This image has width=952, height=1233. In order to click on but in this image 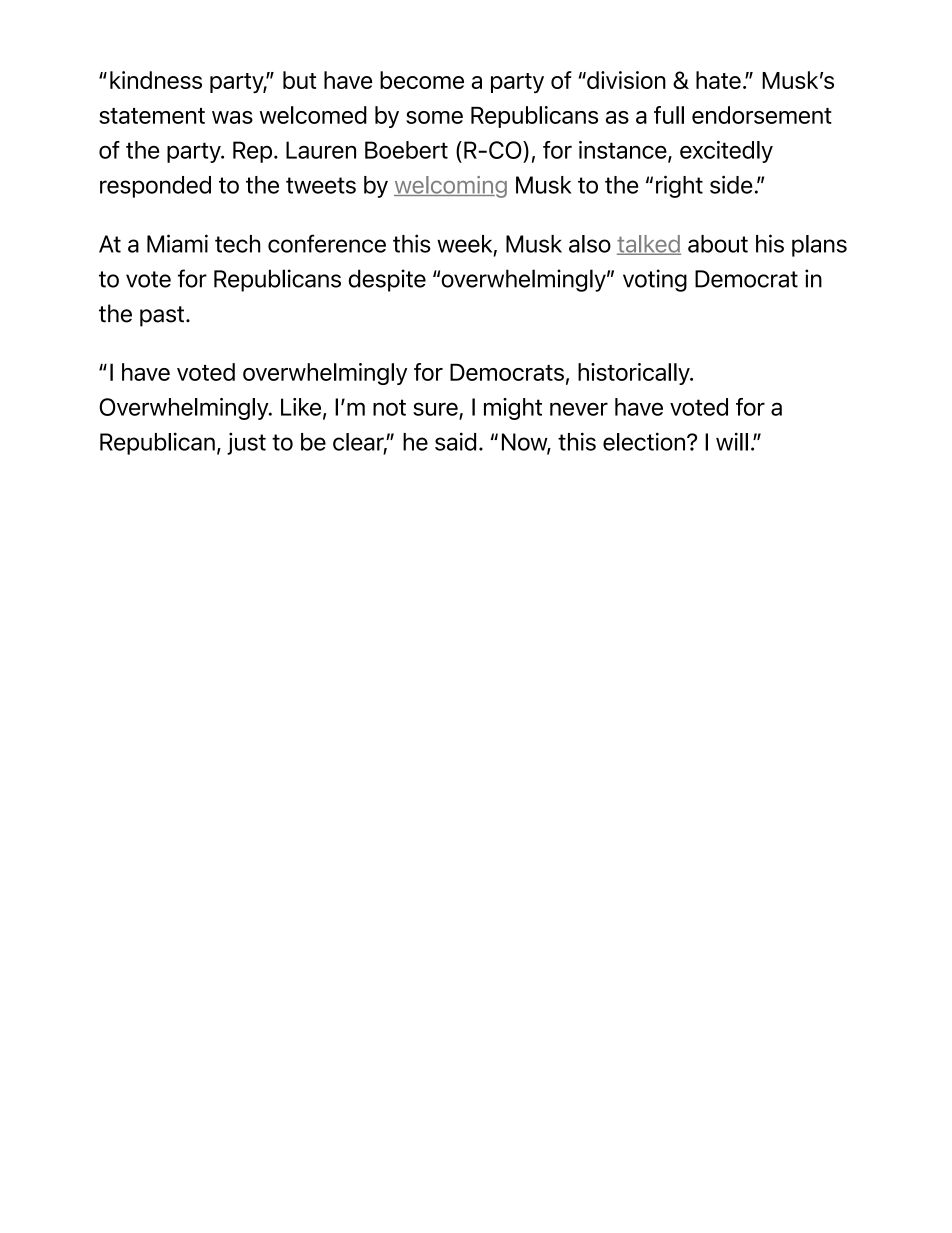, I will do `click(299, 80)`.
